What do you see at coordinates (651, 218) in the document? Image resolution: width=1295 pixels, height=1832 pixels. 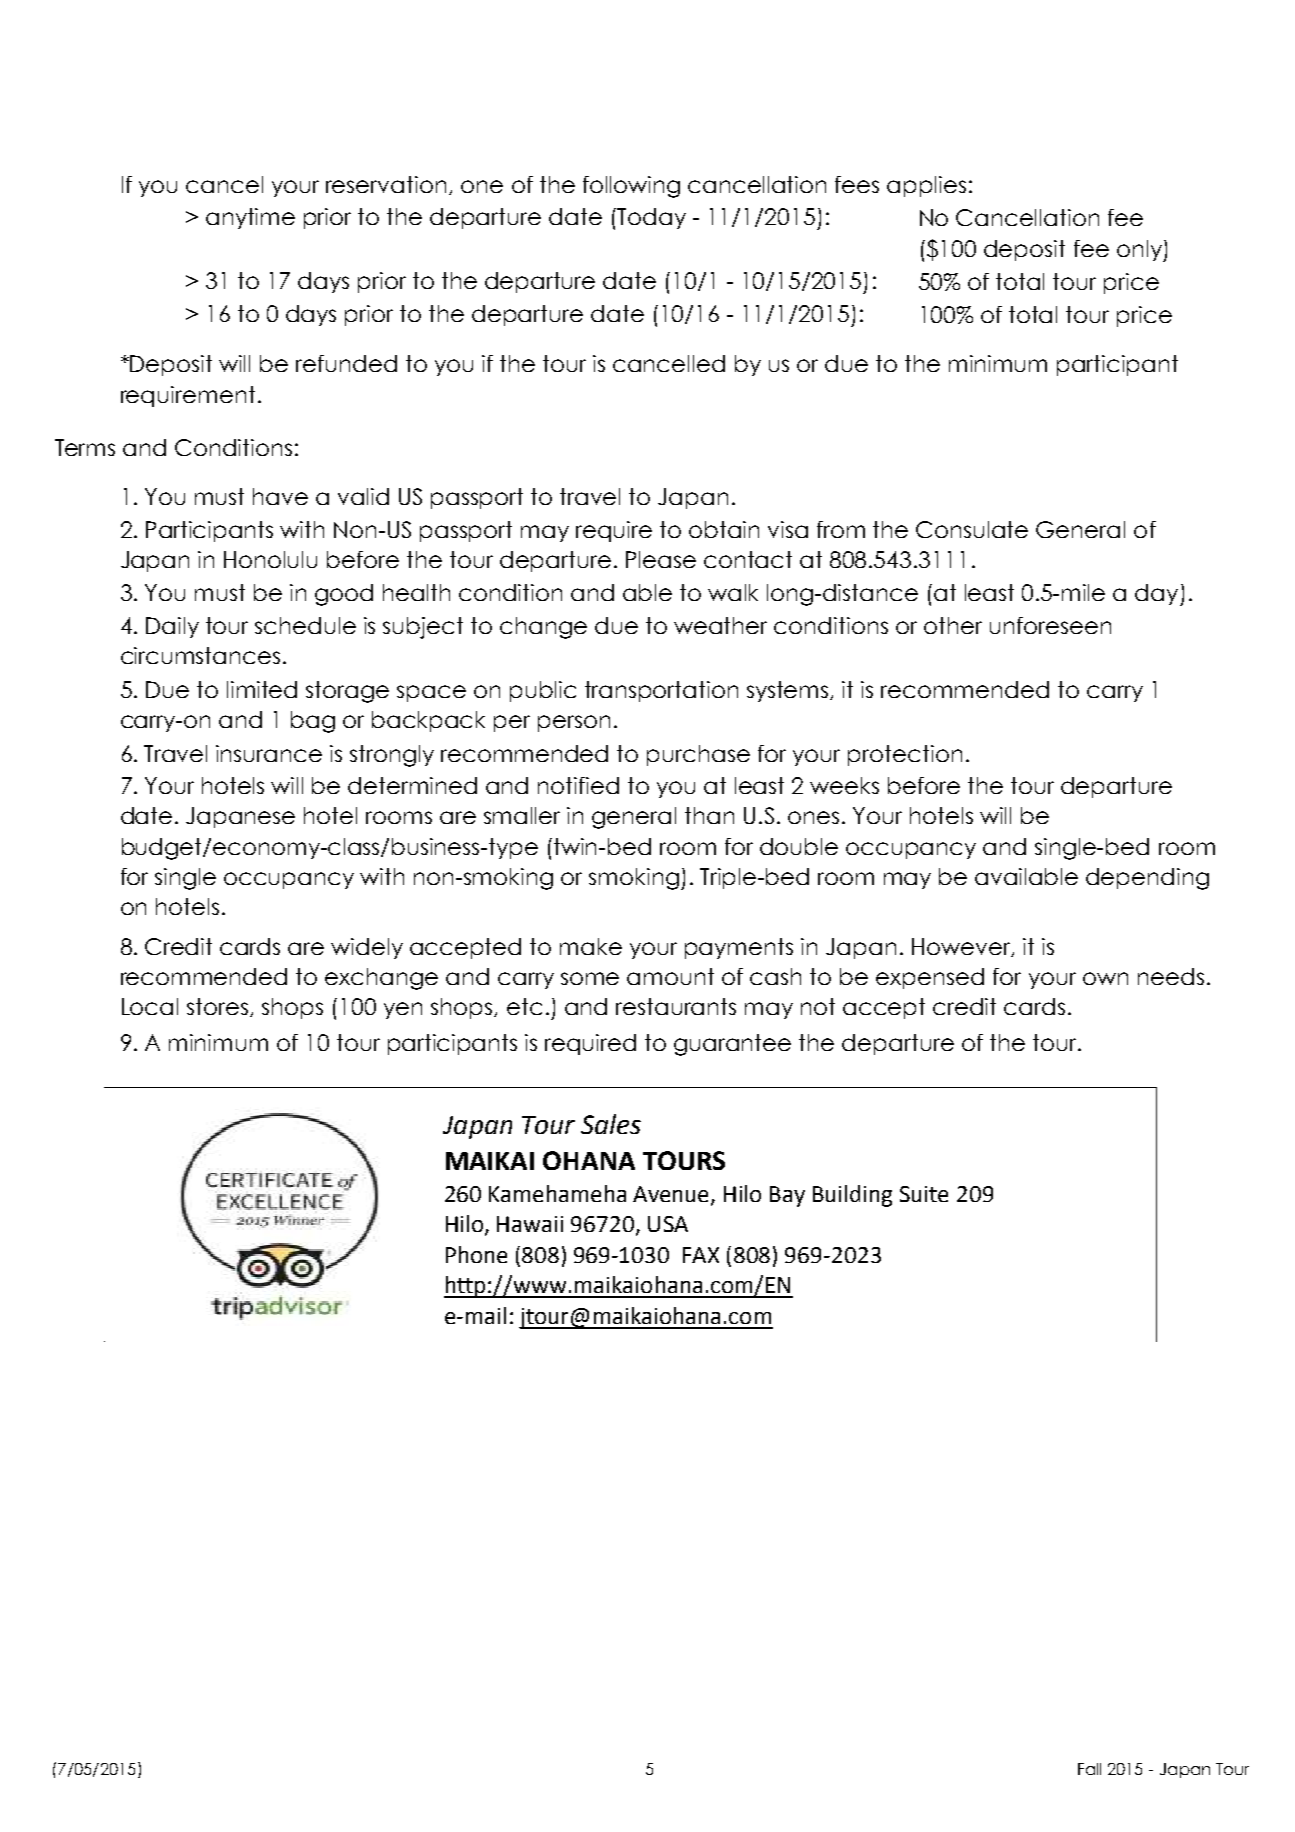 I see `Today` at bounding box center [651, 218].
